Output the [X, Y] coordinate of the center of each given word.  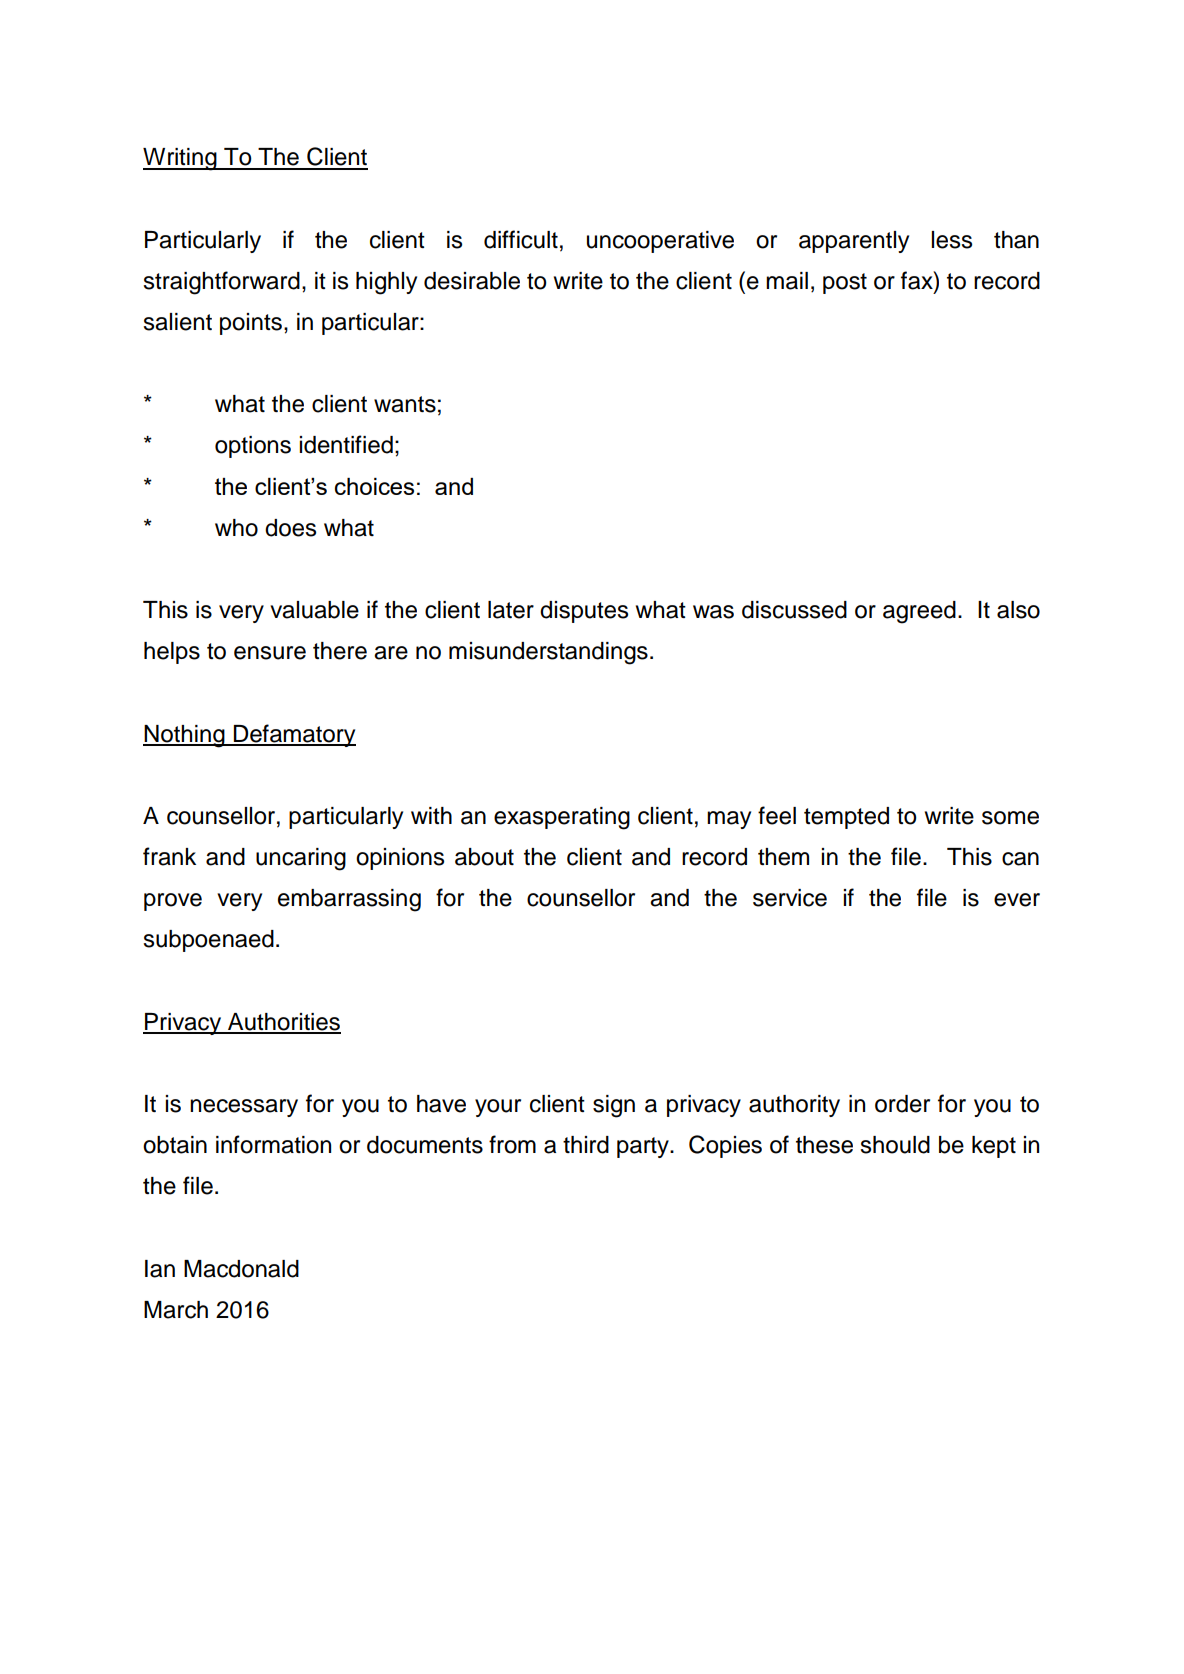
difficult [521, 239]
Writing [181, 159]
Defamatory [294, 735]
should [895, 1145]
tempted [846, 818]
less [952, 240]
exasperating [562, 818]
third [586, 1145]
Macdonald [241, 1269]
